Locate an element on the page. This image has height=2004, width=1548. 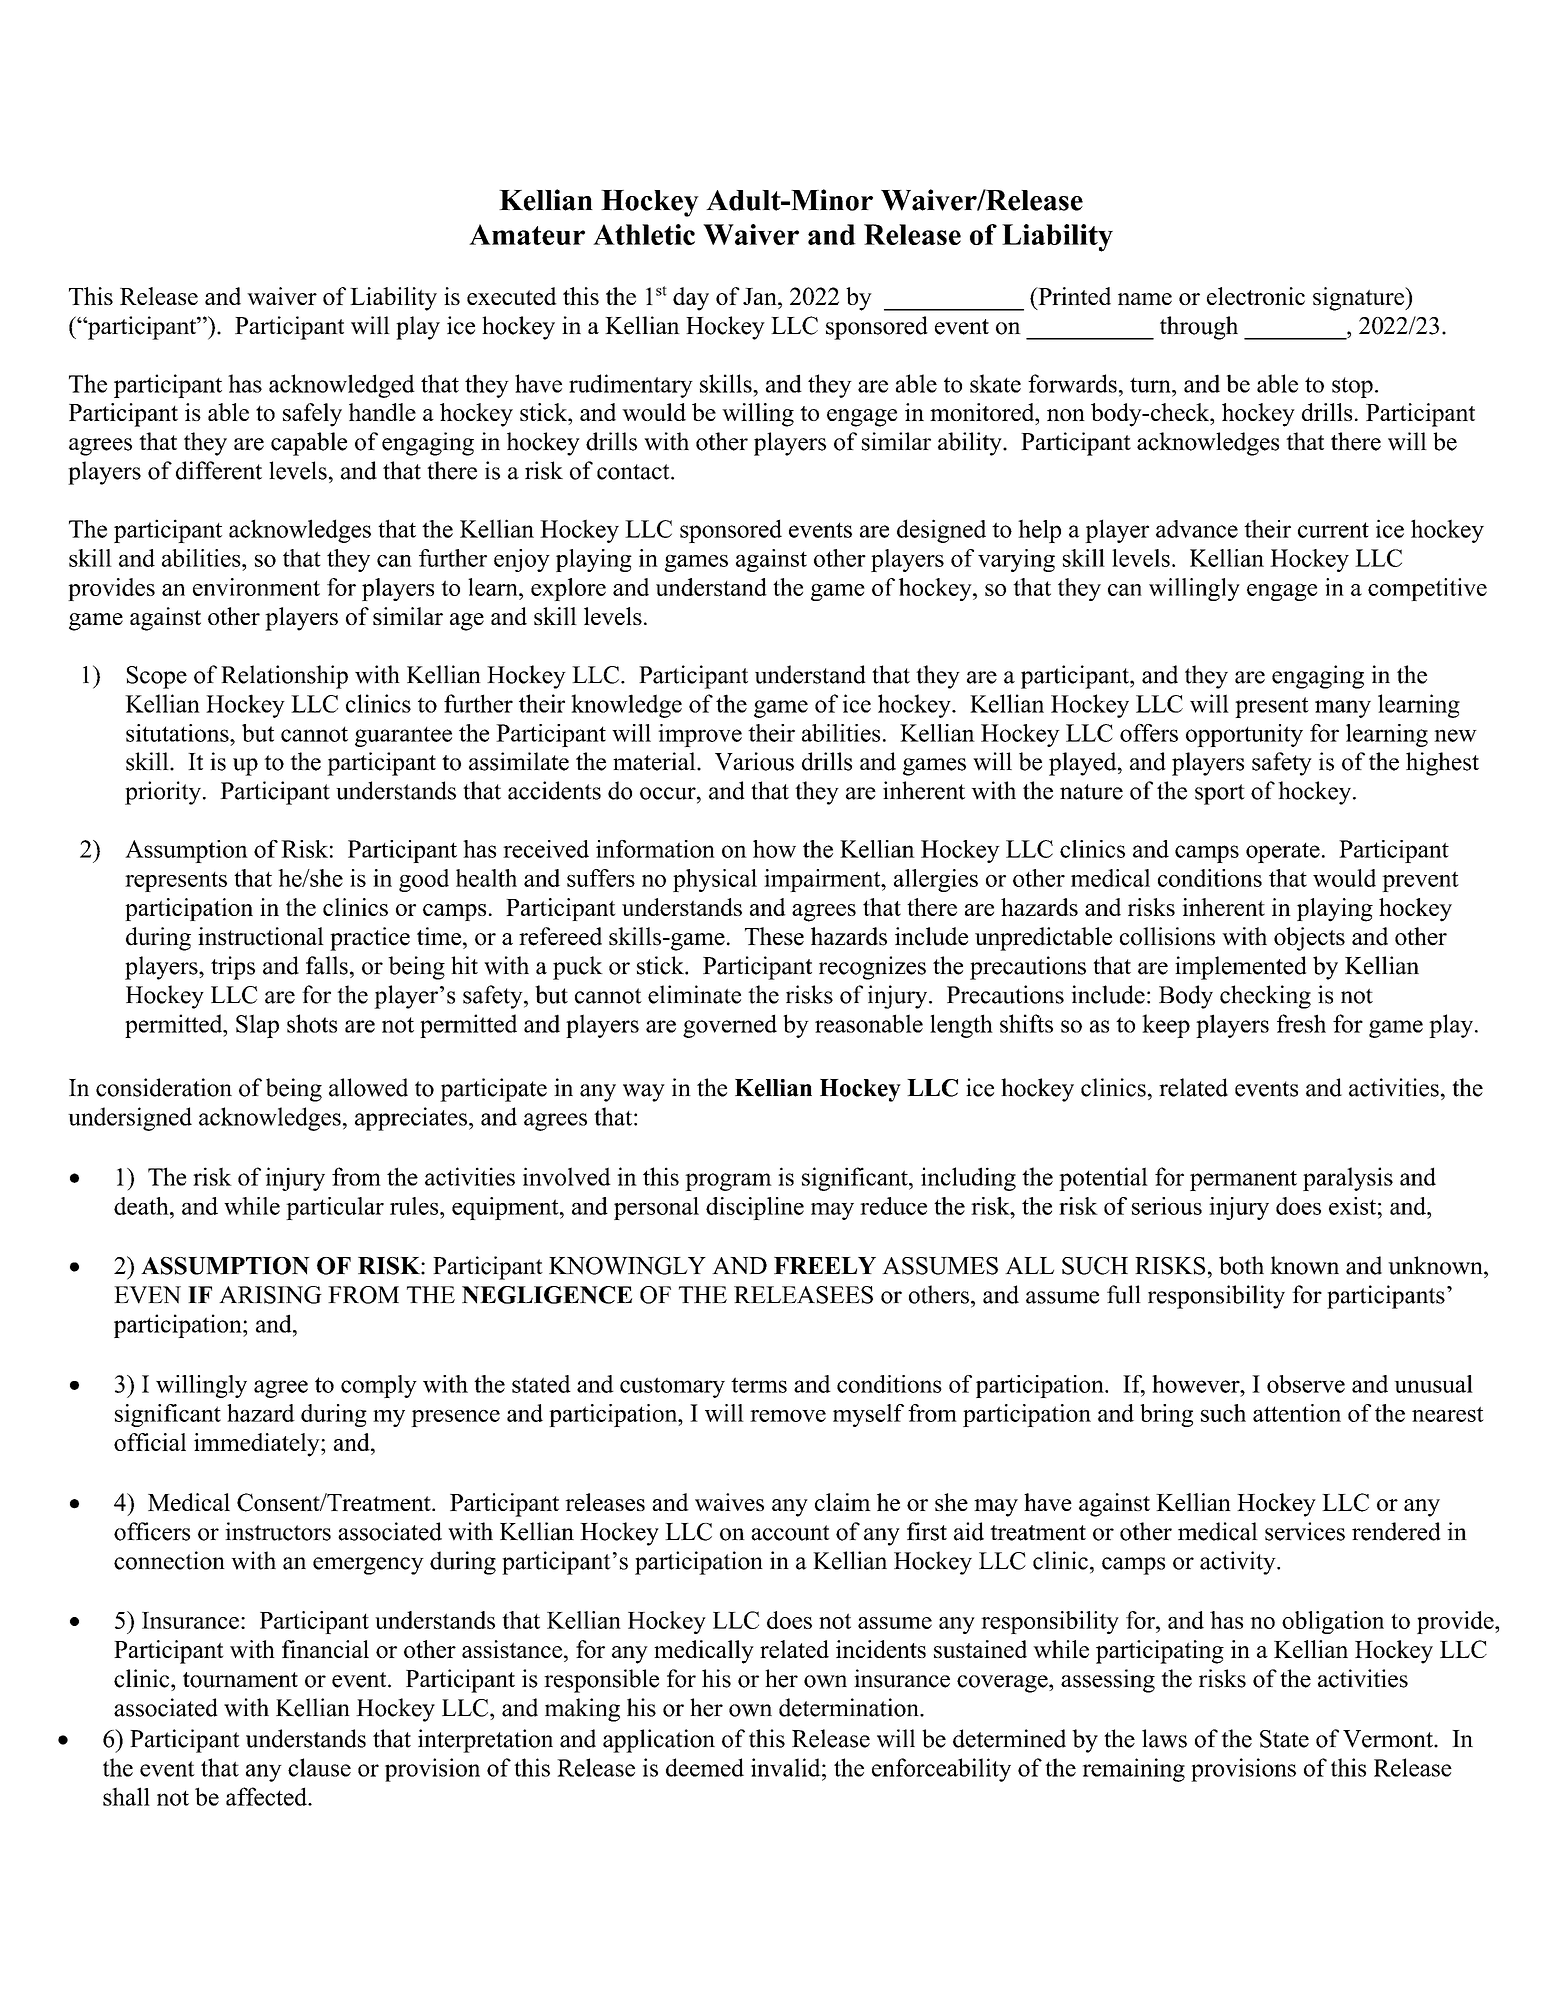
Jan is located at coordinates (761, 296).
